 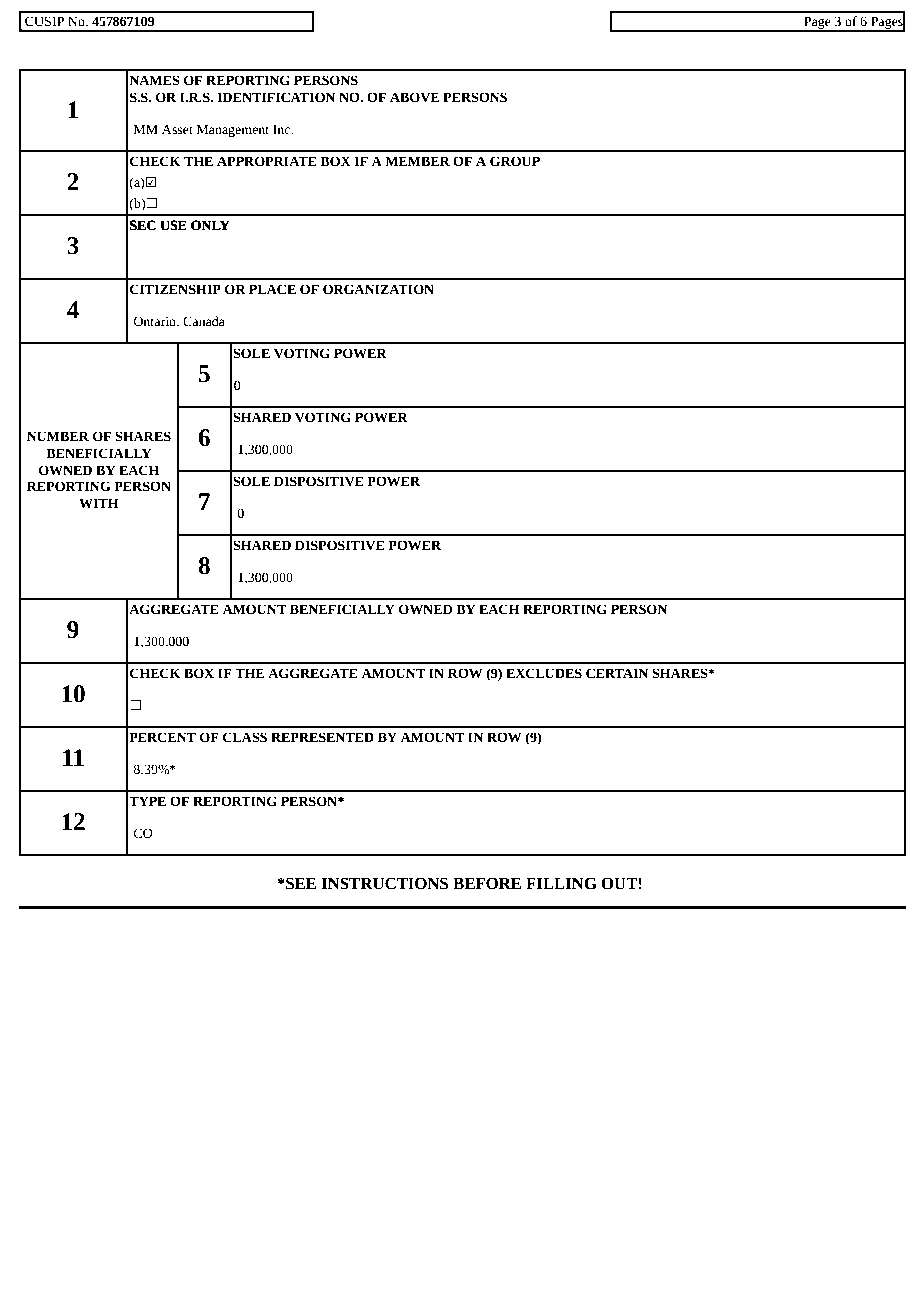 What do you see at coordinates (561, 883) in the page?
I see `FILLING` at bounding box center [561, 883].
